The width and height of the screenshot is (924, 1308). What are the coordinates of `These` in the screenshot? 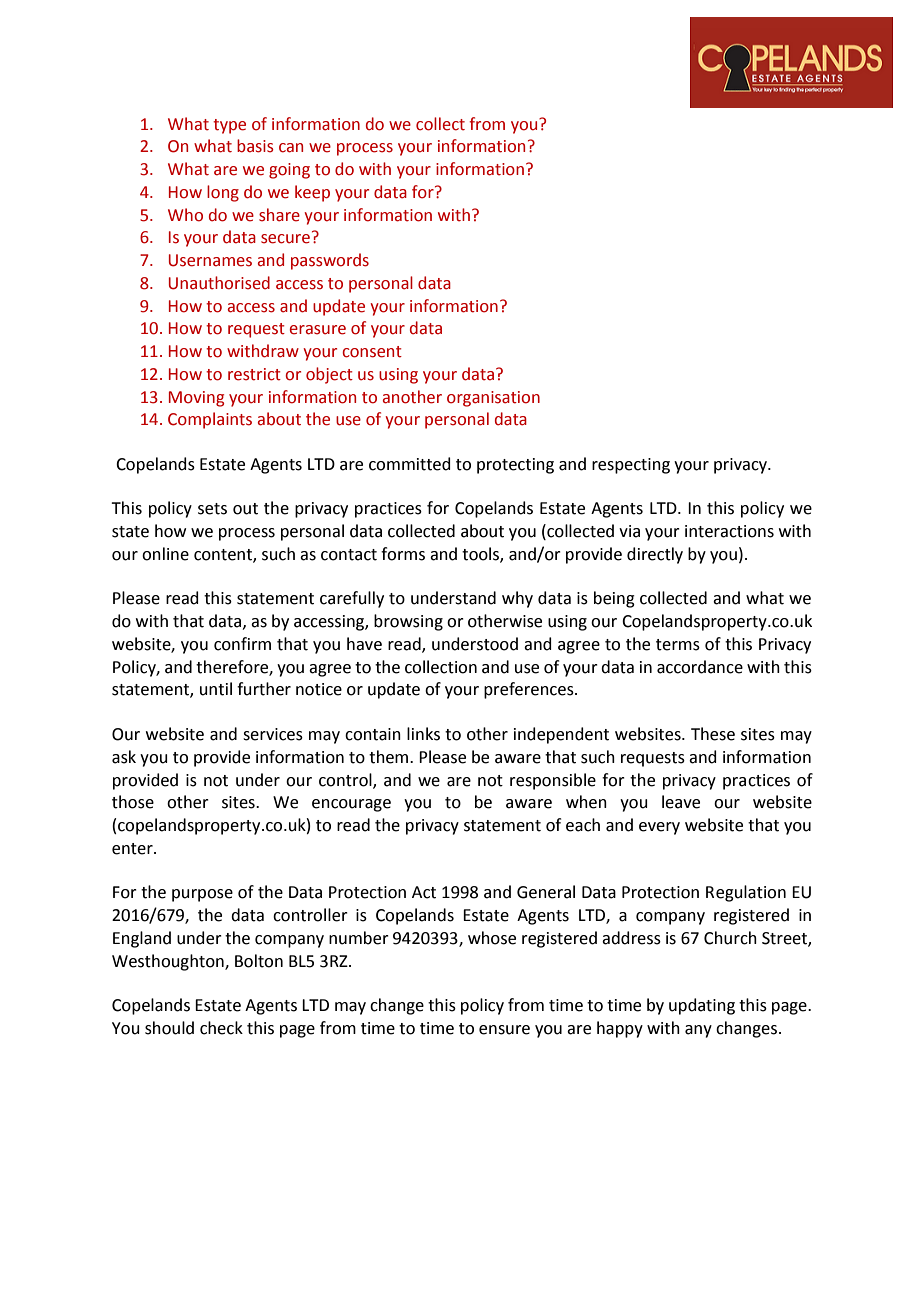 It's located at (713, 734).
